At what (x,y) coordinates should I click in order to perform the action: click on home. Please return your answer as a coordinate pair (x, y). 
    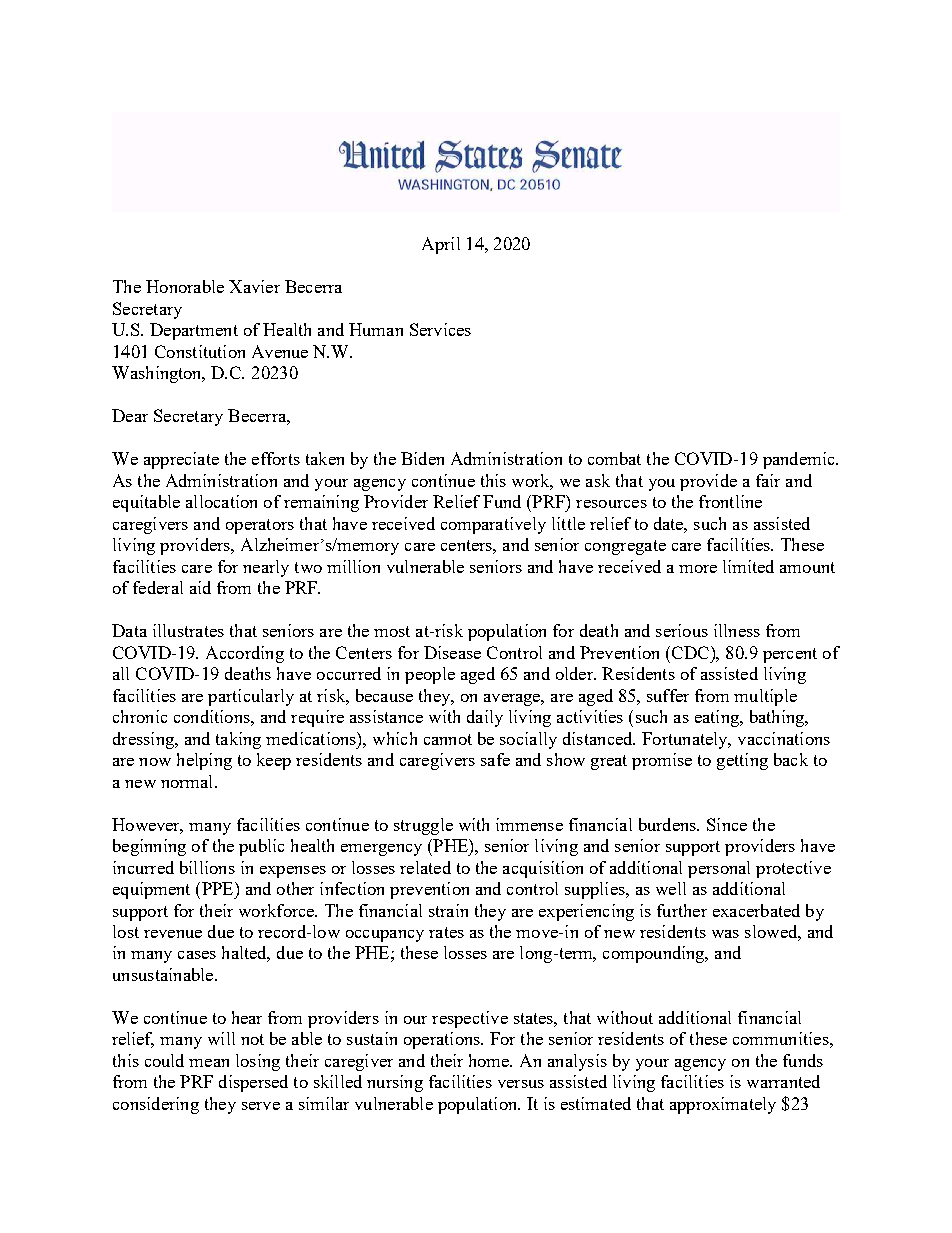
    Looking at the image, I should click on (490, 1060).
